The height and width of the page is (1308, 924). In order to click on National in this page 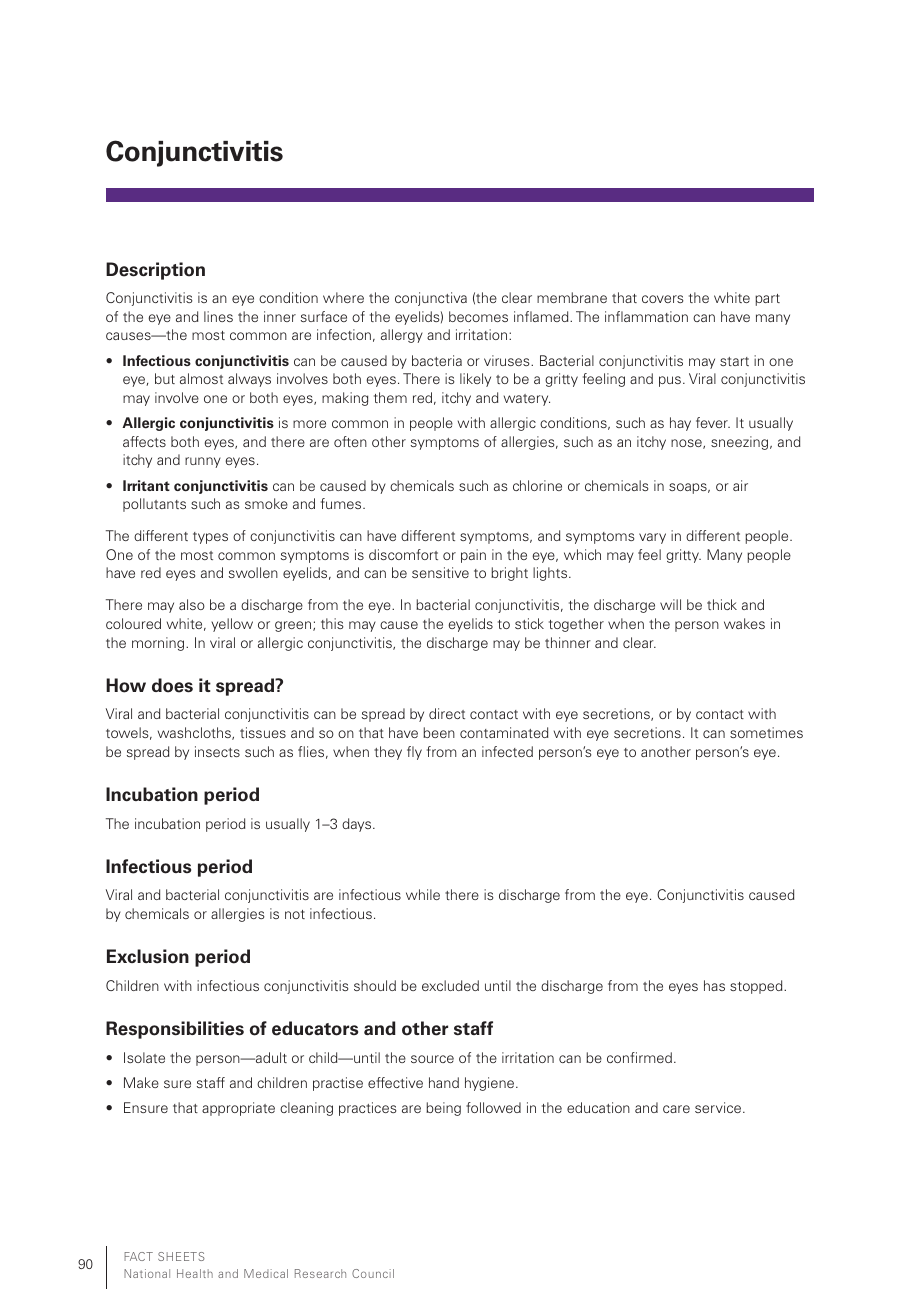, I will do `click(147, 1273)`.
